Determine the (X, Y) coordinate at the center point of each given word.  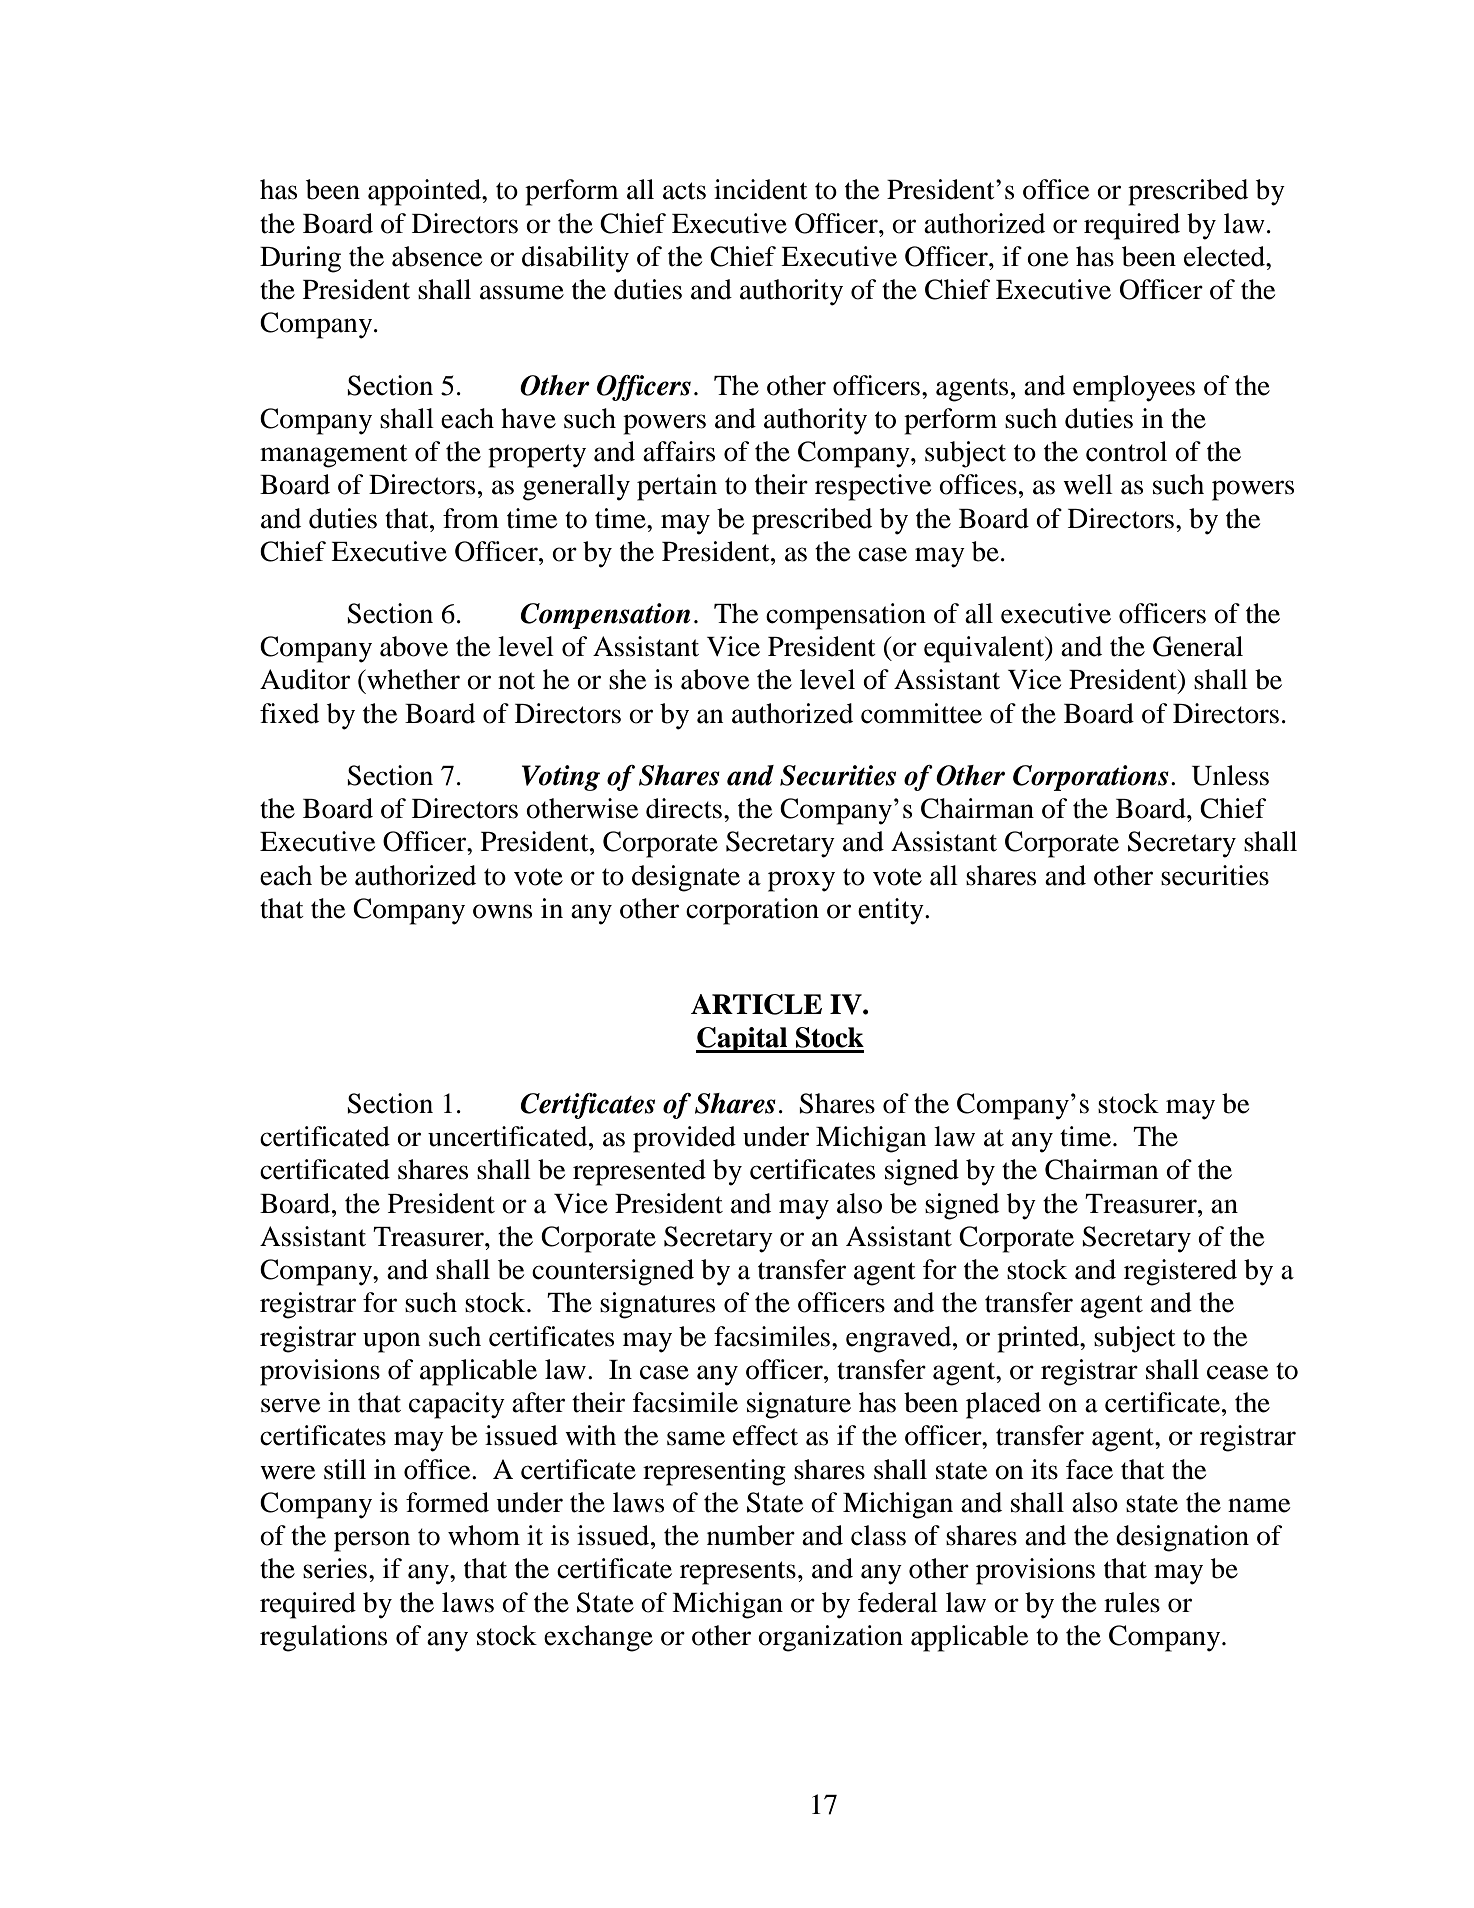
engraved (900, 1339)
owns (502, 911)
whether (412, 679)
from (471, 518)
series (335, 1568)
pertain (677, 487)
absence (437, 256)
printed (1039, 1339)
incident (761, 189)
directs (684, 808)
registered (1180, 1272)
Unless (1230, 775)
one (1047, 259)
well (1088, 484)
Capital (743, 1040)
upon (392, 1342)
